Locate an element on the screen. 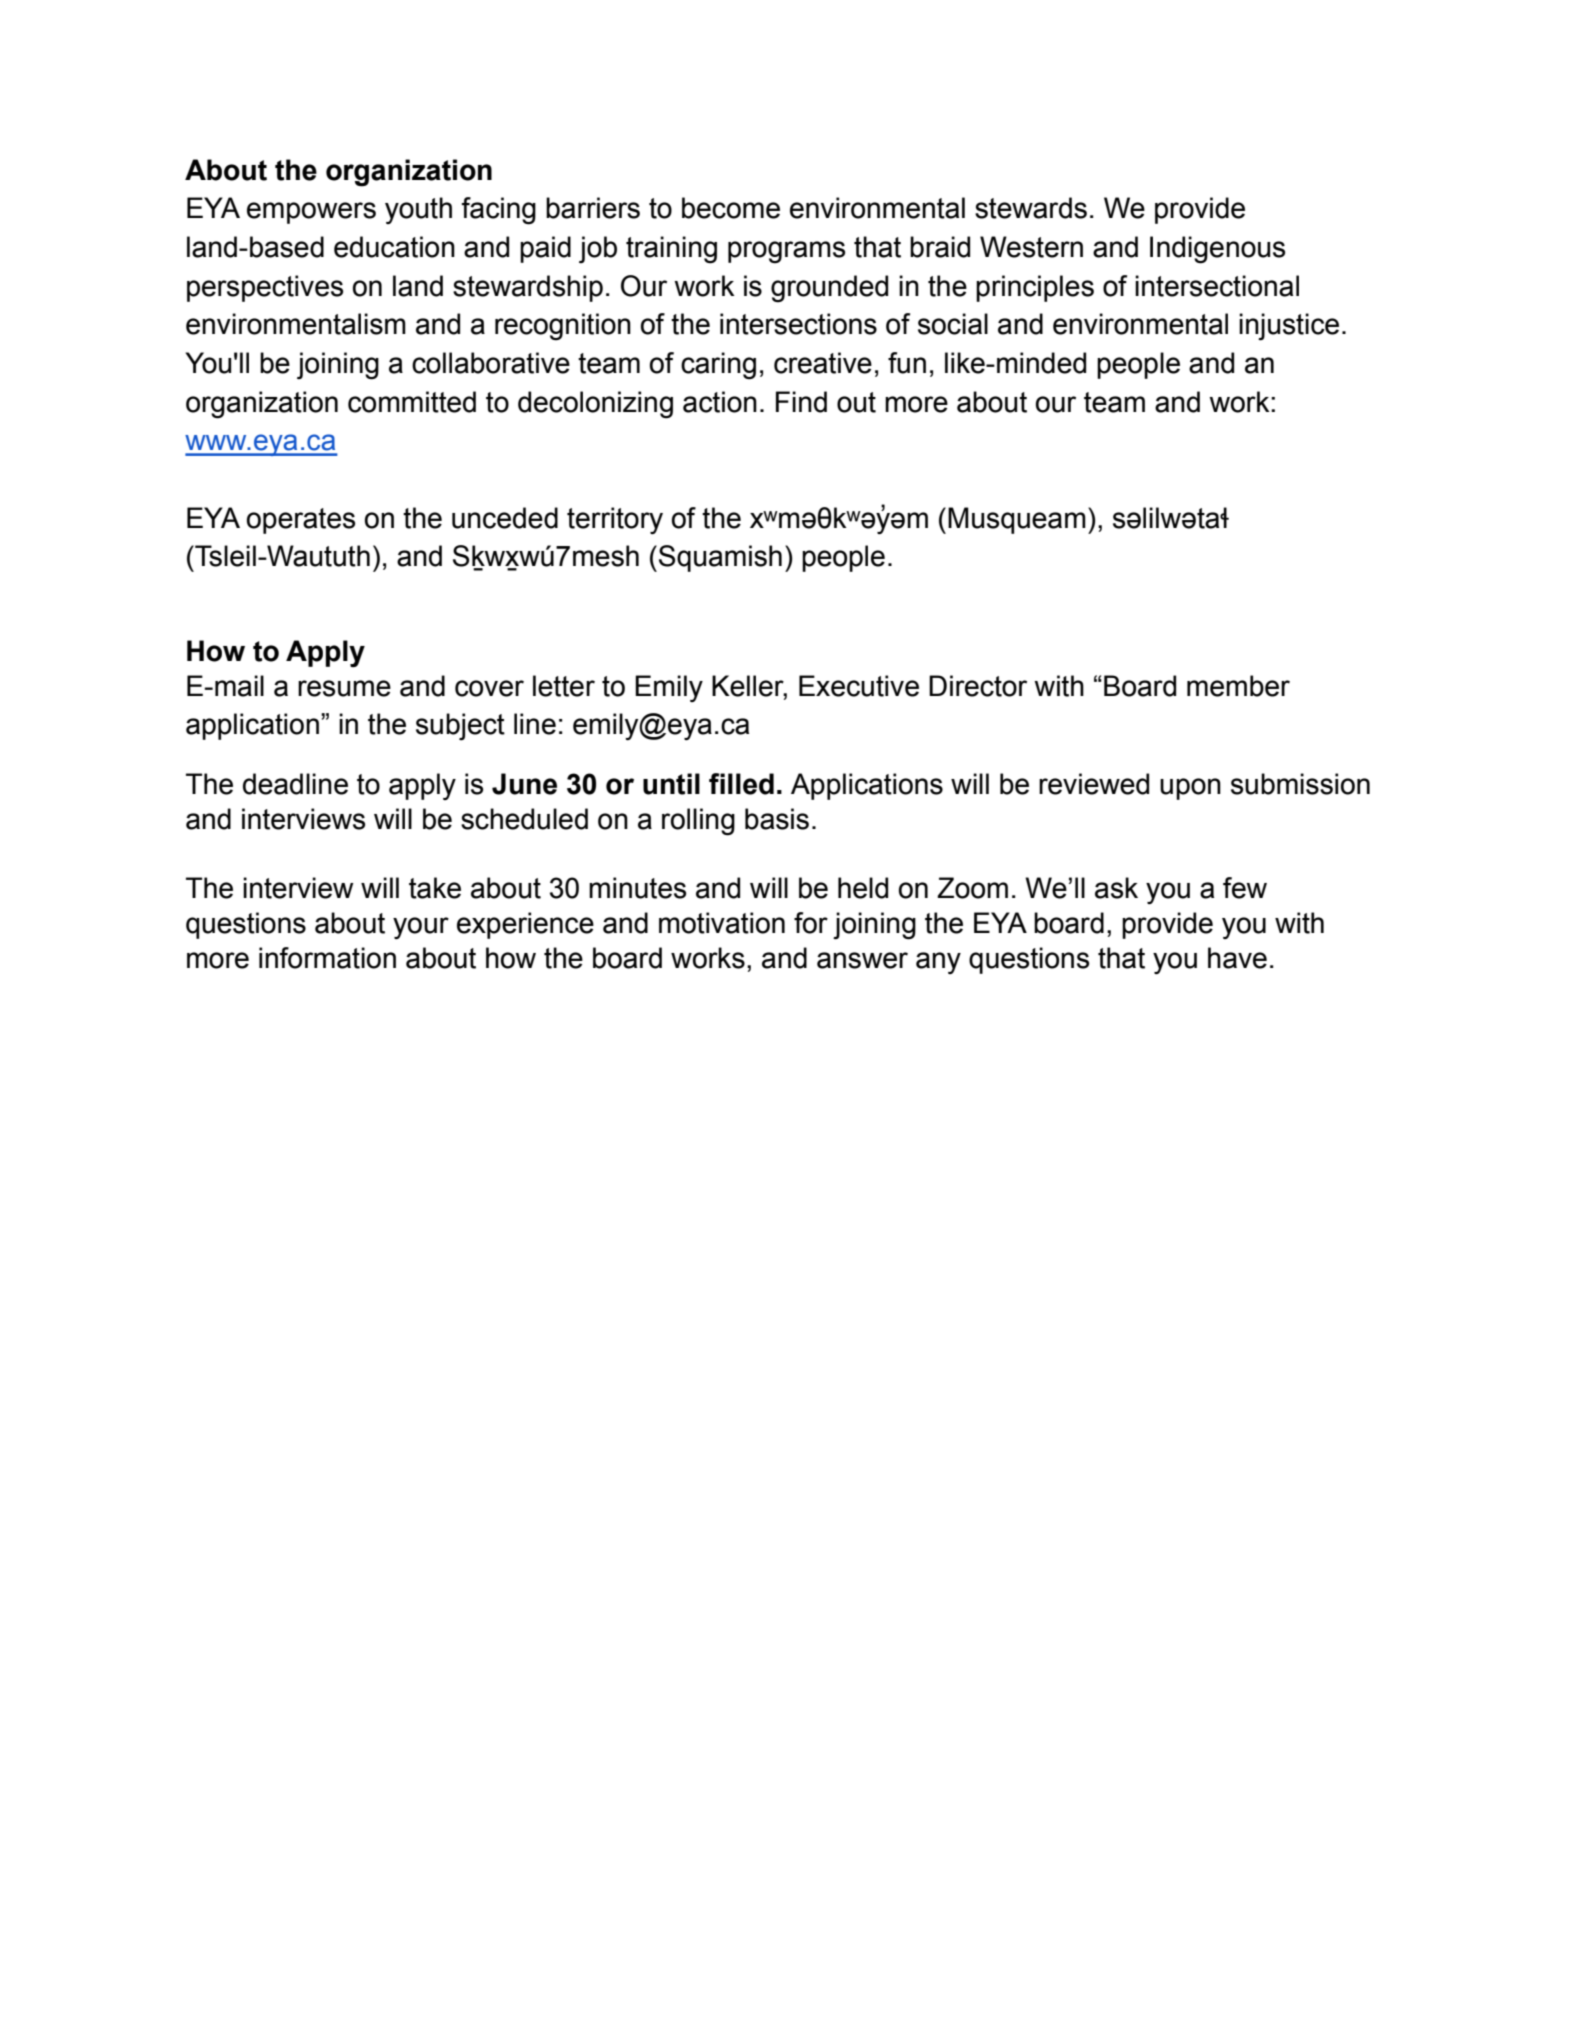 The image size is (1576, 2040). your is located at coordinates (421, 928).
